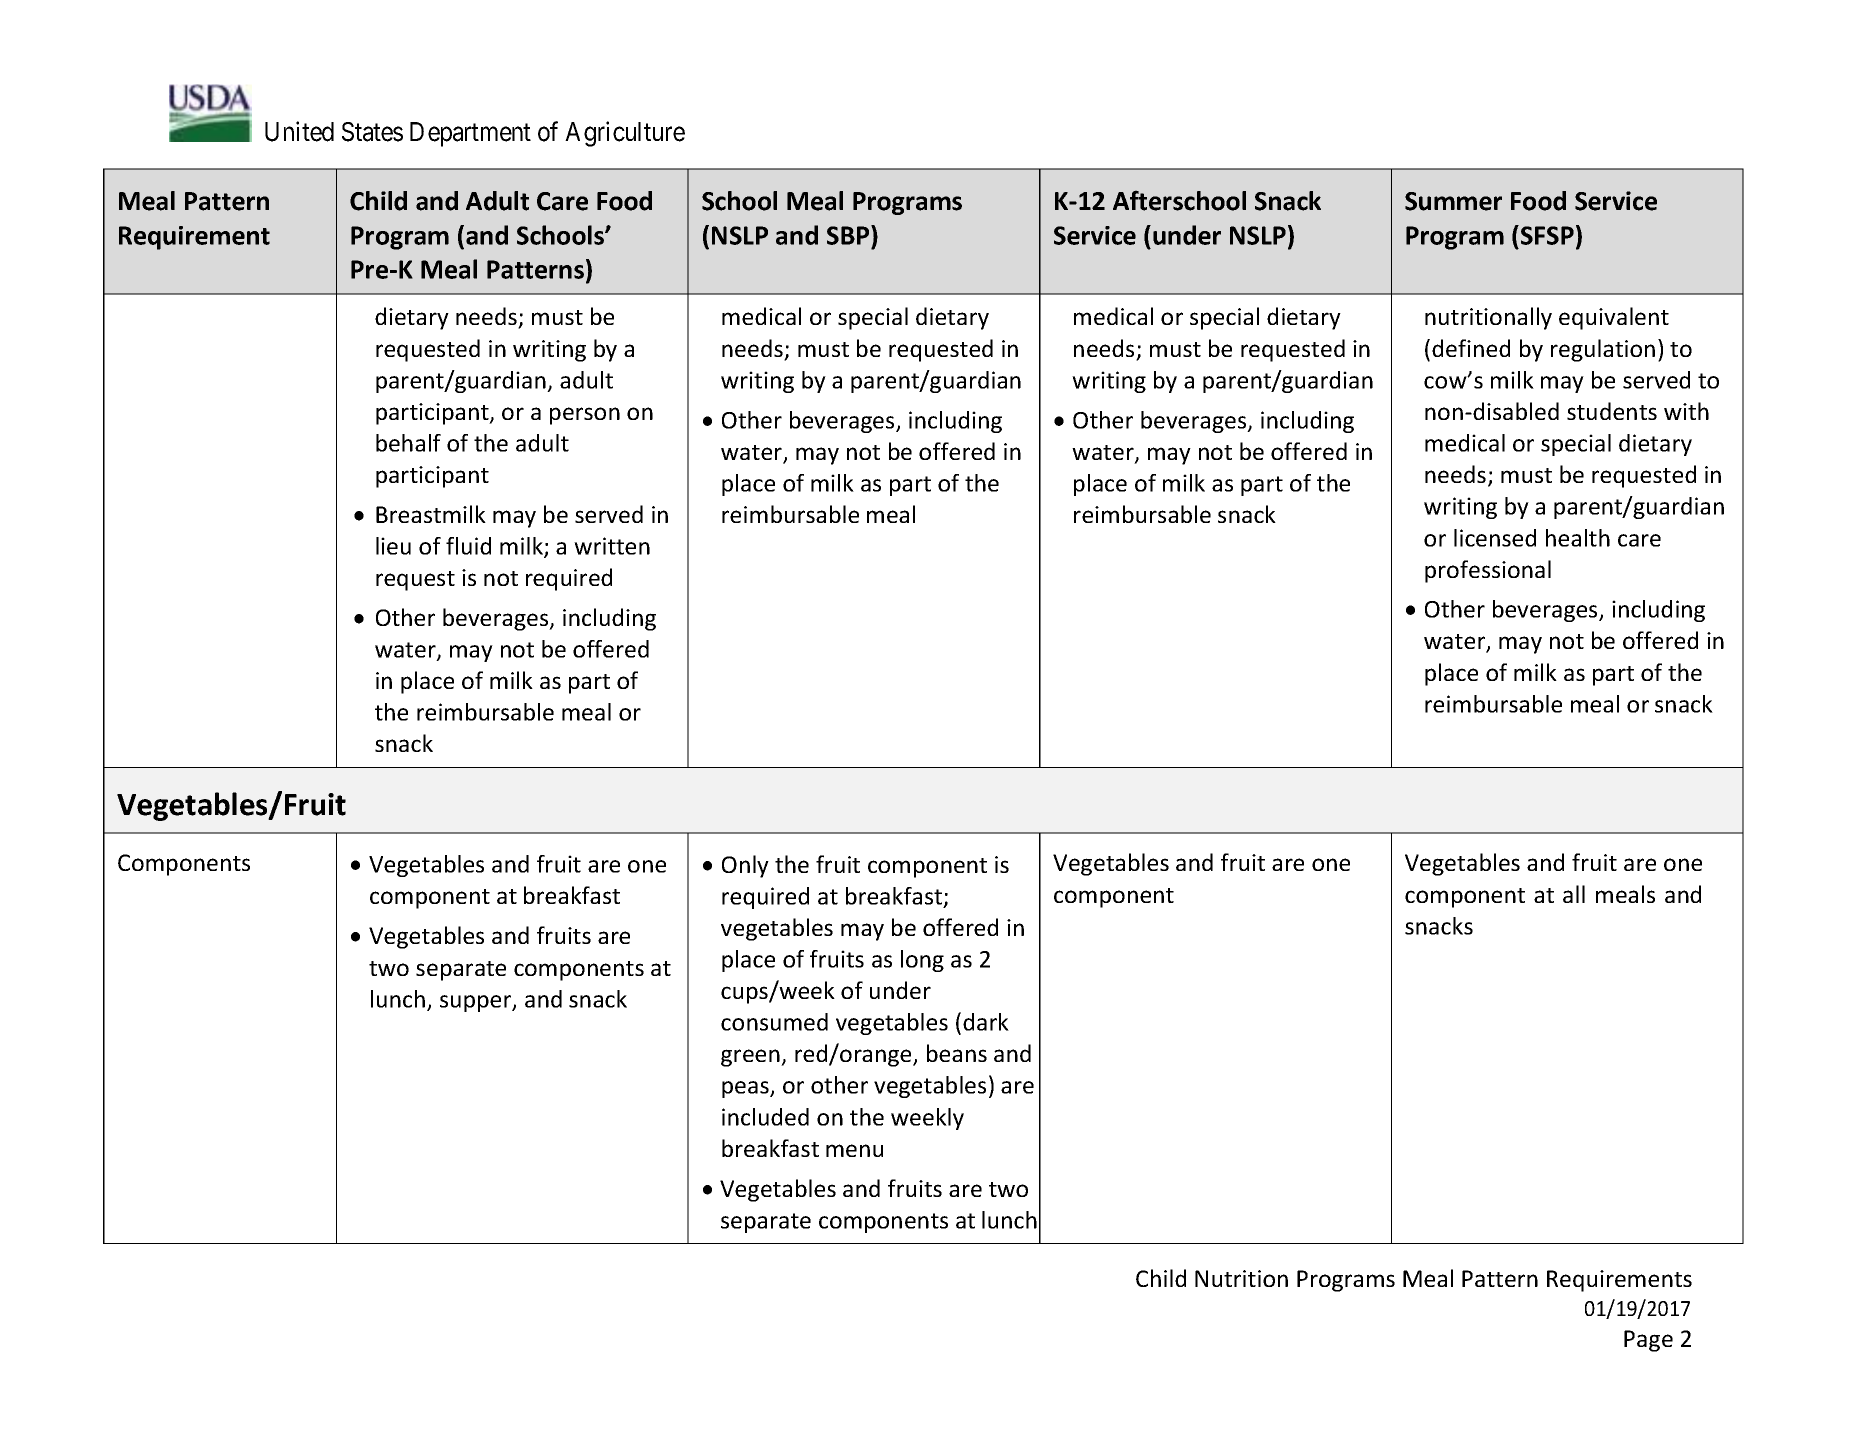 The width and height of the document is (1861, 1438). What do you see at coordinates (745, 866) in the document?
I see `Only` at bounding box center [745, 866].
